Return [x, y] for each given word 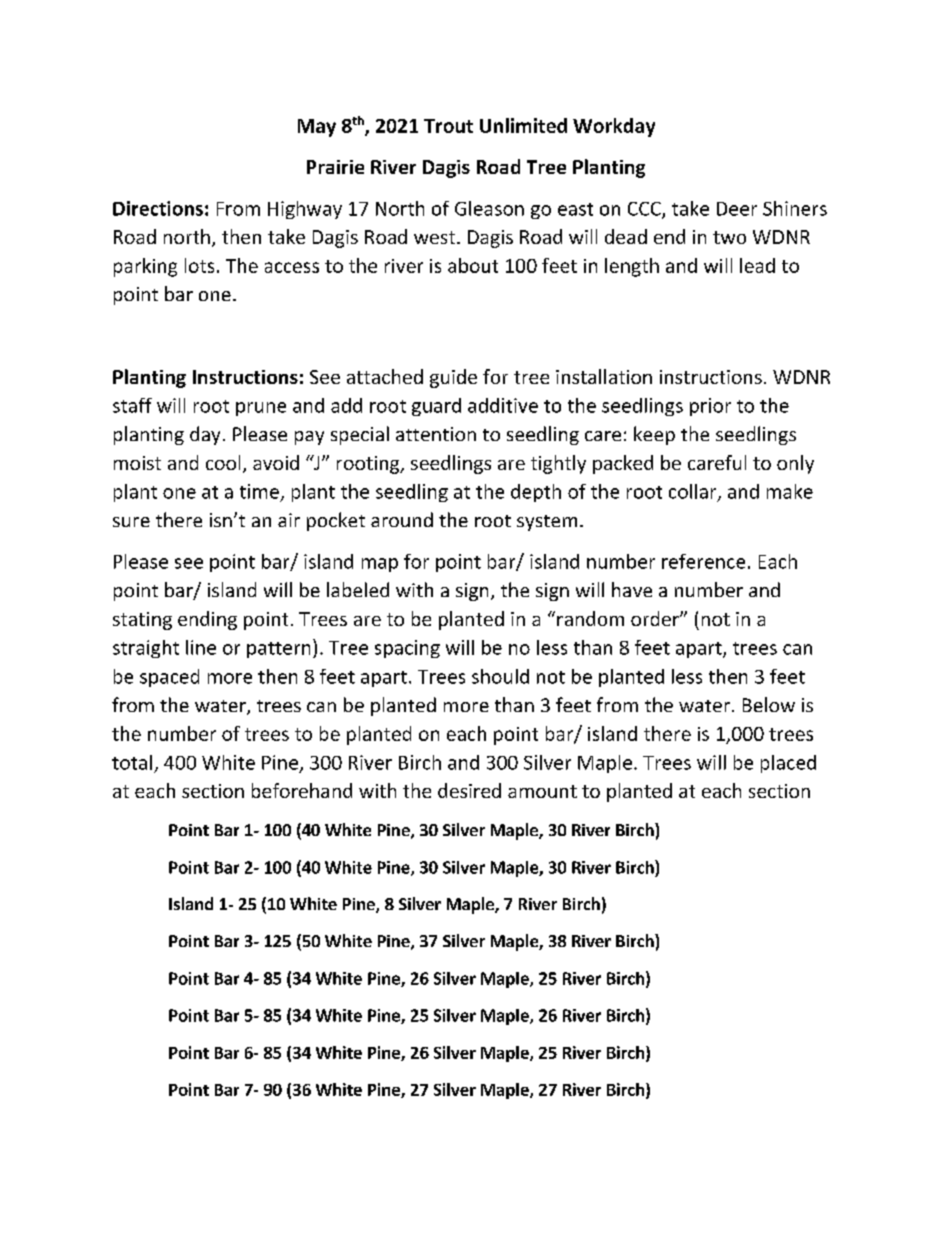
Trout [448, 126]
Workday [614, 127]
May [317, 128]
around [402, 519]
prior [710, 407]
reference [703, 561]
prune [261, 409]
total [132, 762]
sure [131, 522]
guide [453, 378]
